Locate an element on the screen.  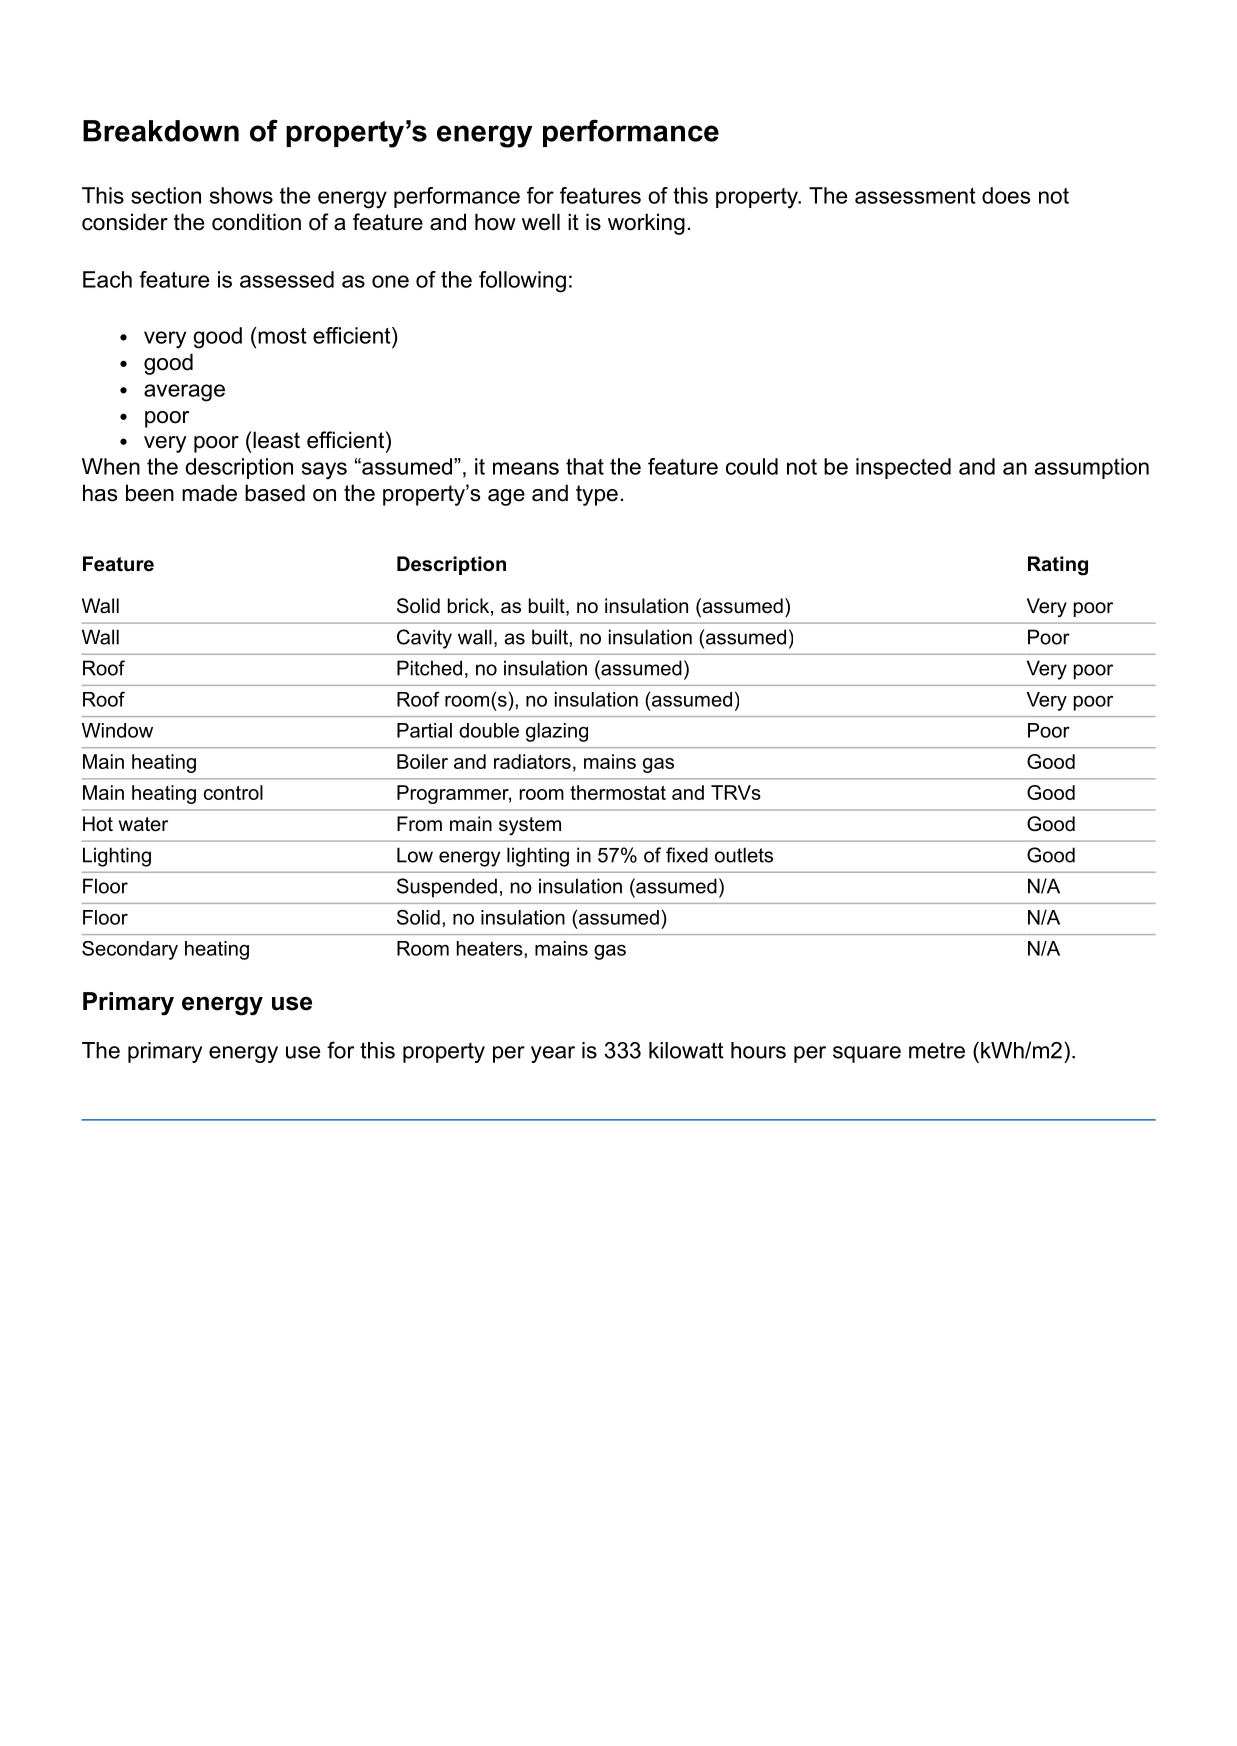
does is located at coordinates (1006, 195).
